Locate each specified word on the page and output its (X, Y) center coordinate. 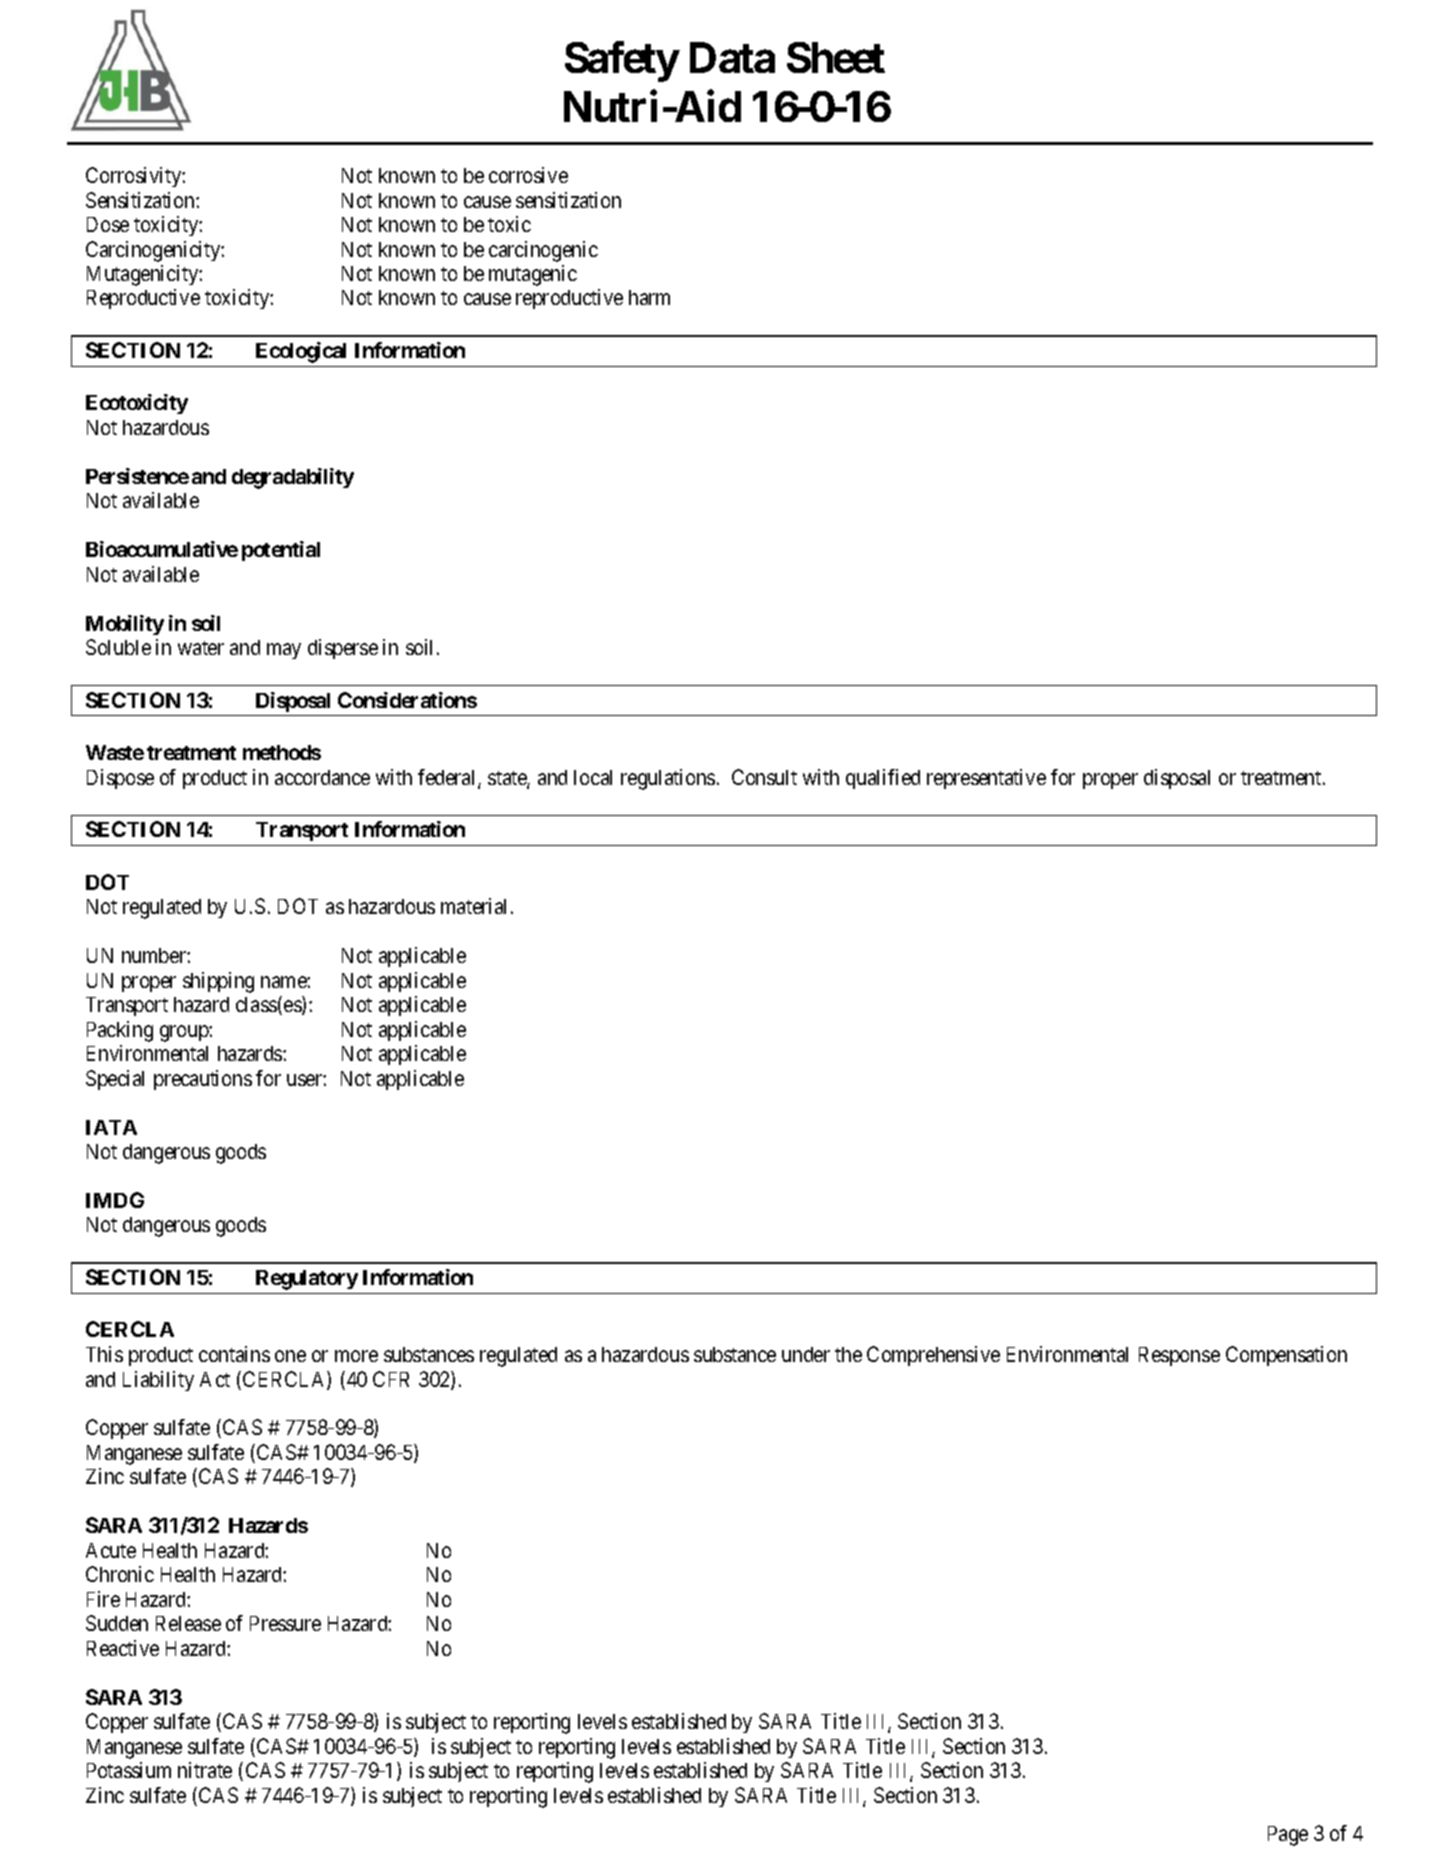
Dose (108, 224)
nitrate (205, 1770)
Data (732, 58)
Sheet (836, 57)
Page (1288, 1836)
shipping (218, 982)
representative (986, 779)
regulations (668, 779)
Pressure (285, 1623)
